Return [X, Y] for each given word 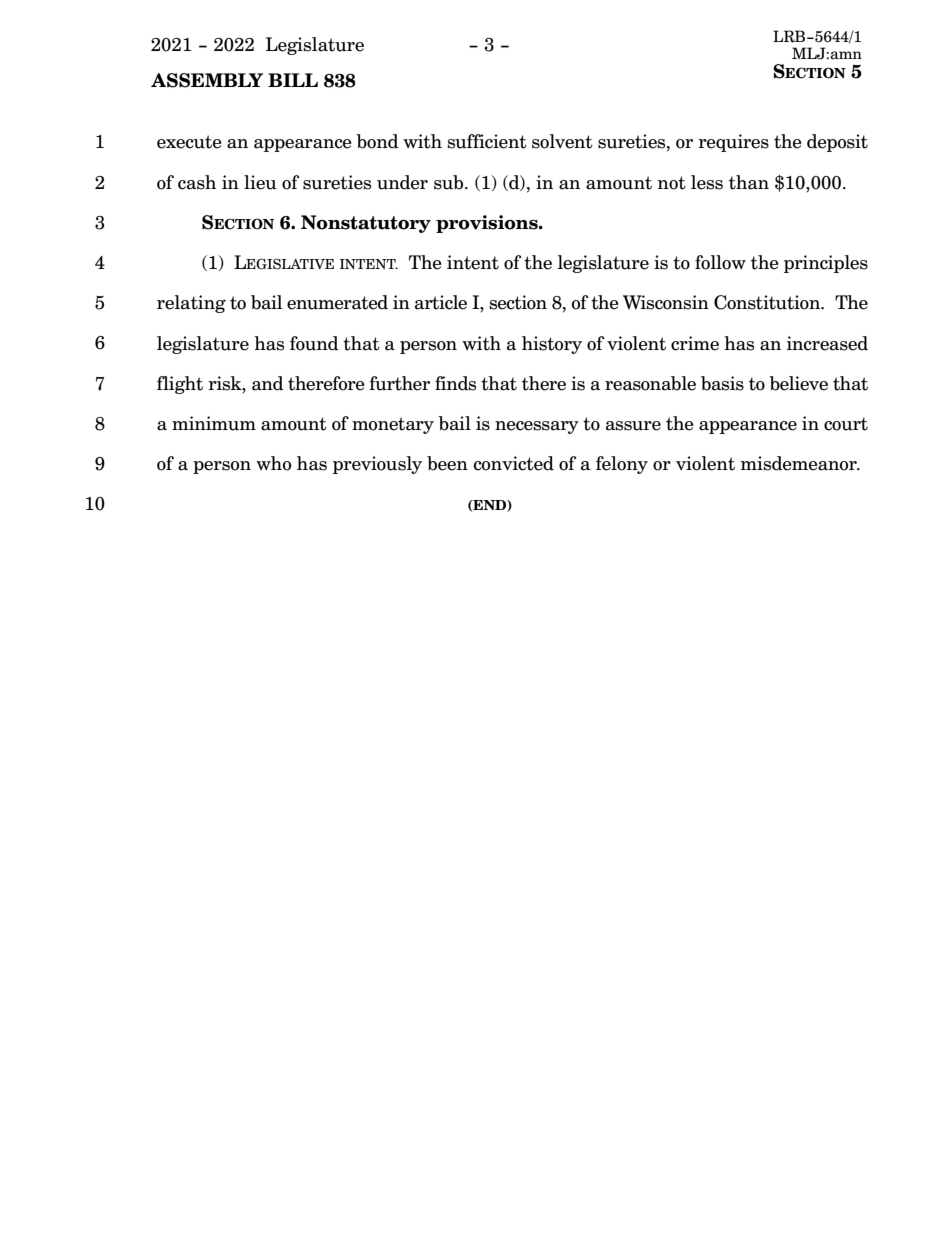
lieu [260, 182]
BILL [293, 80]
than [749, 182]
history [552, 345]
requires [733, 143]
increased [827, 343]
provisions [488, 224]
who [273, 463]
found [314, 343]
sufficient [487, 141]
